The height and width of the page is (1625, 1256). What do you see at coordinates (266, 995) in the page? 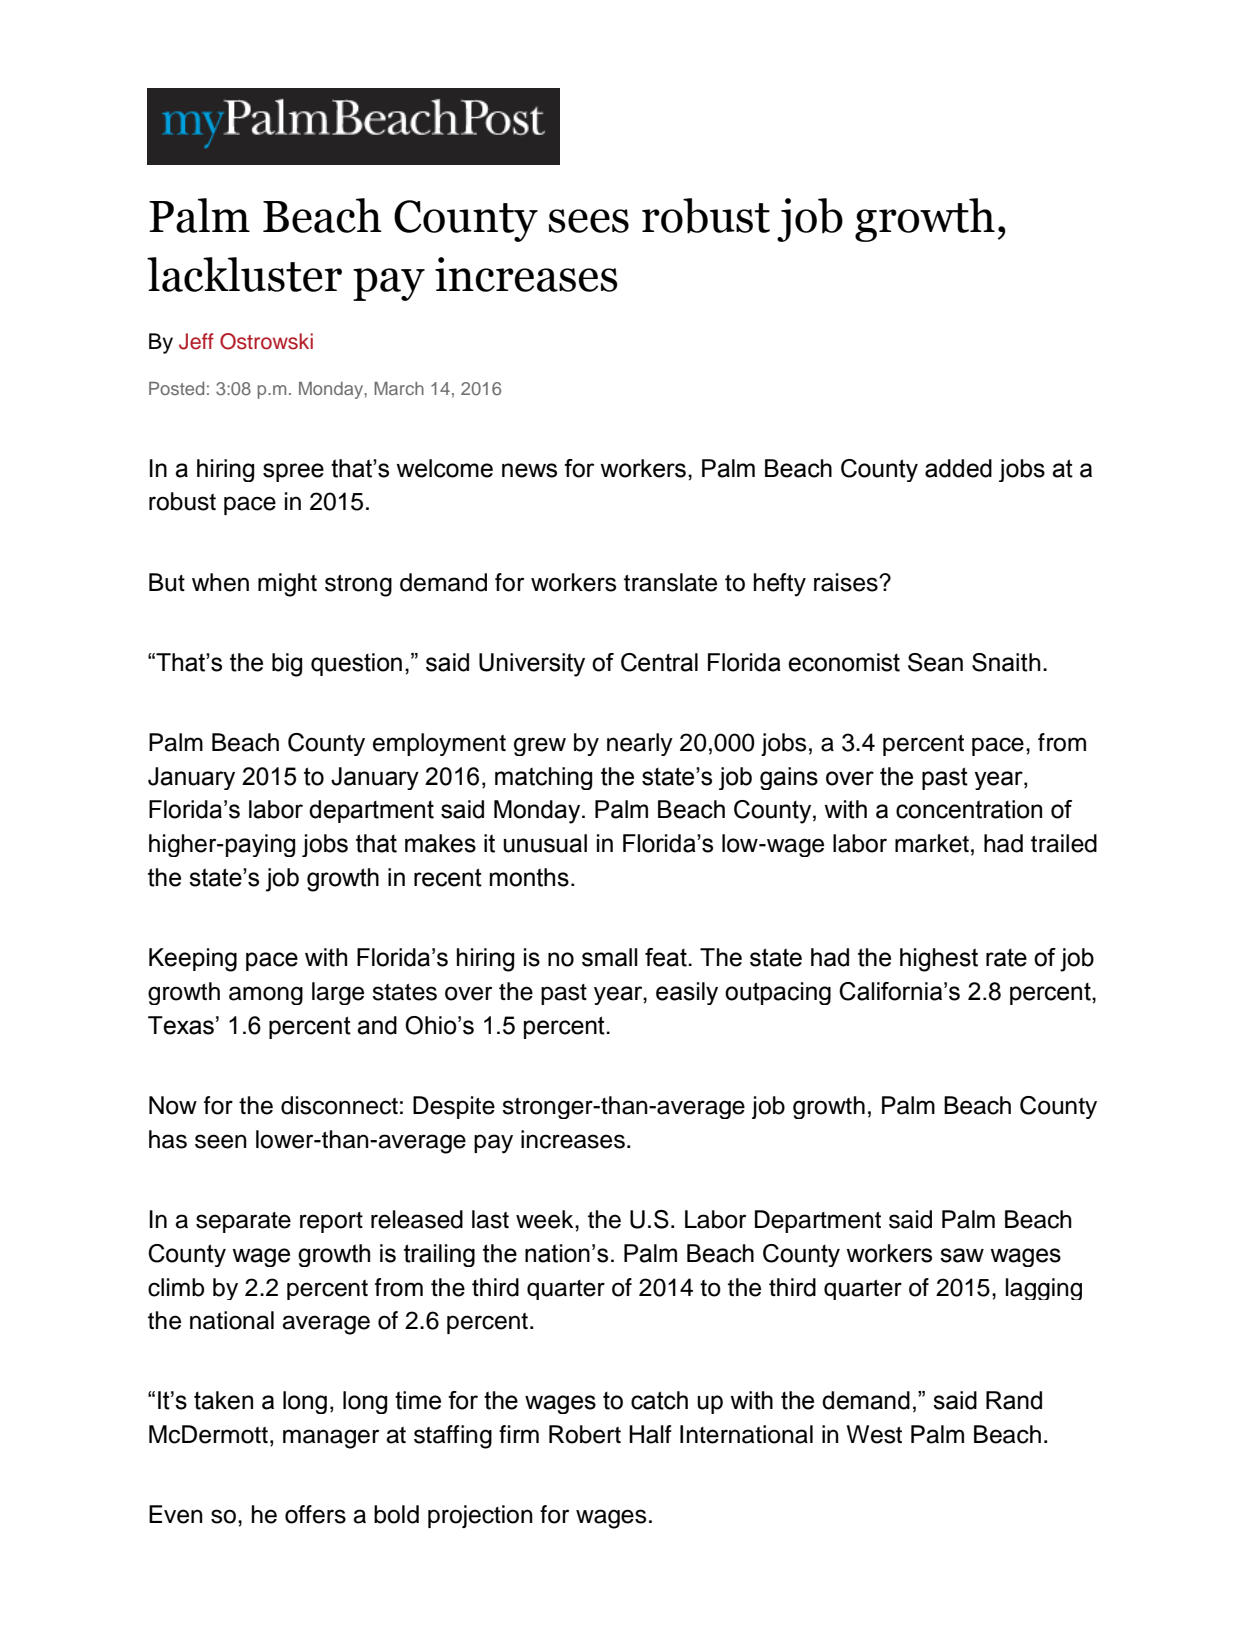
I see `among` at bounding box center [266, 995].
